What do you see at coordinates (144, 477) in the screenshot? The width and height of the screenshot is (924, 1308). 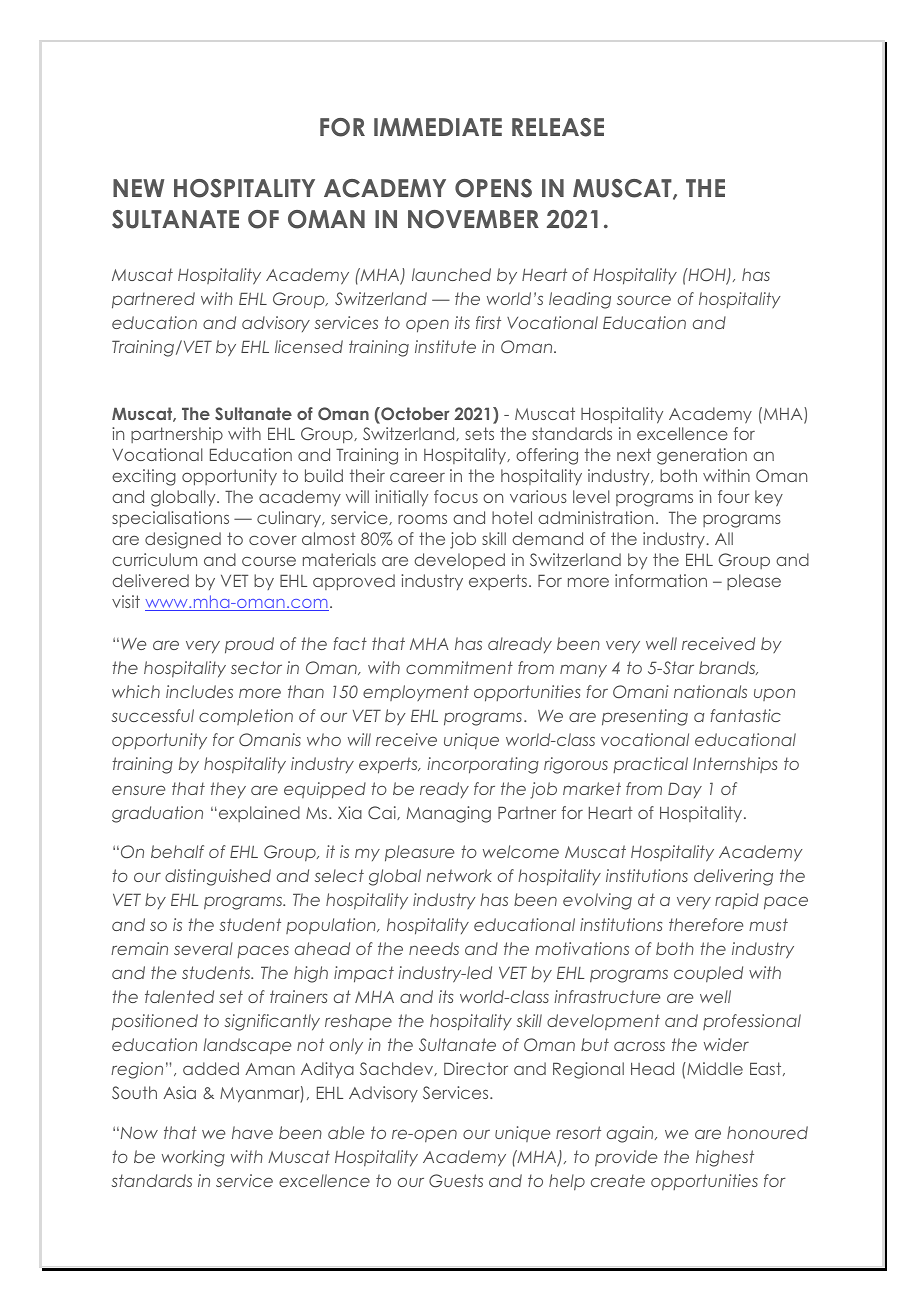 I see `exciting` at bounding box center [144, 477].
